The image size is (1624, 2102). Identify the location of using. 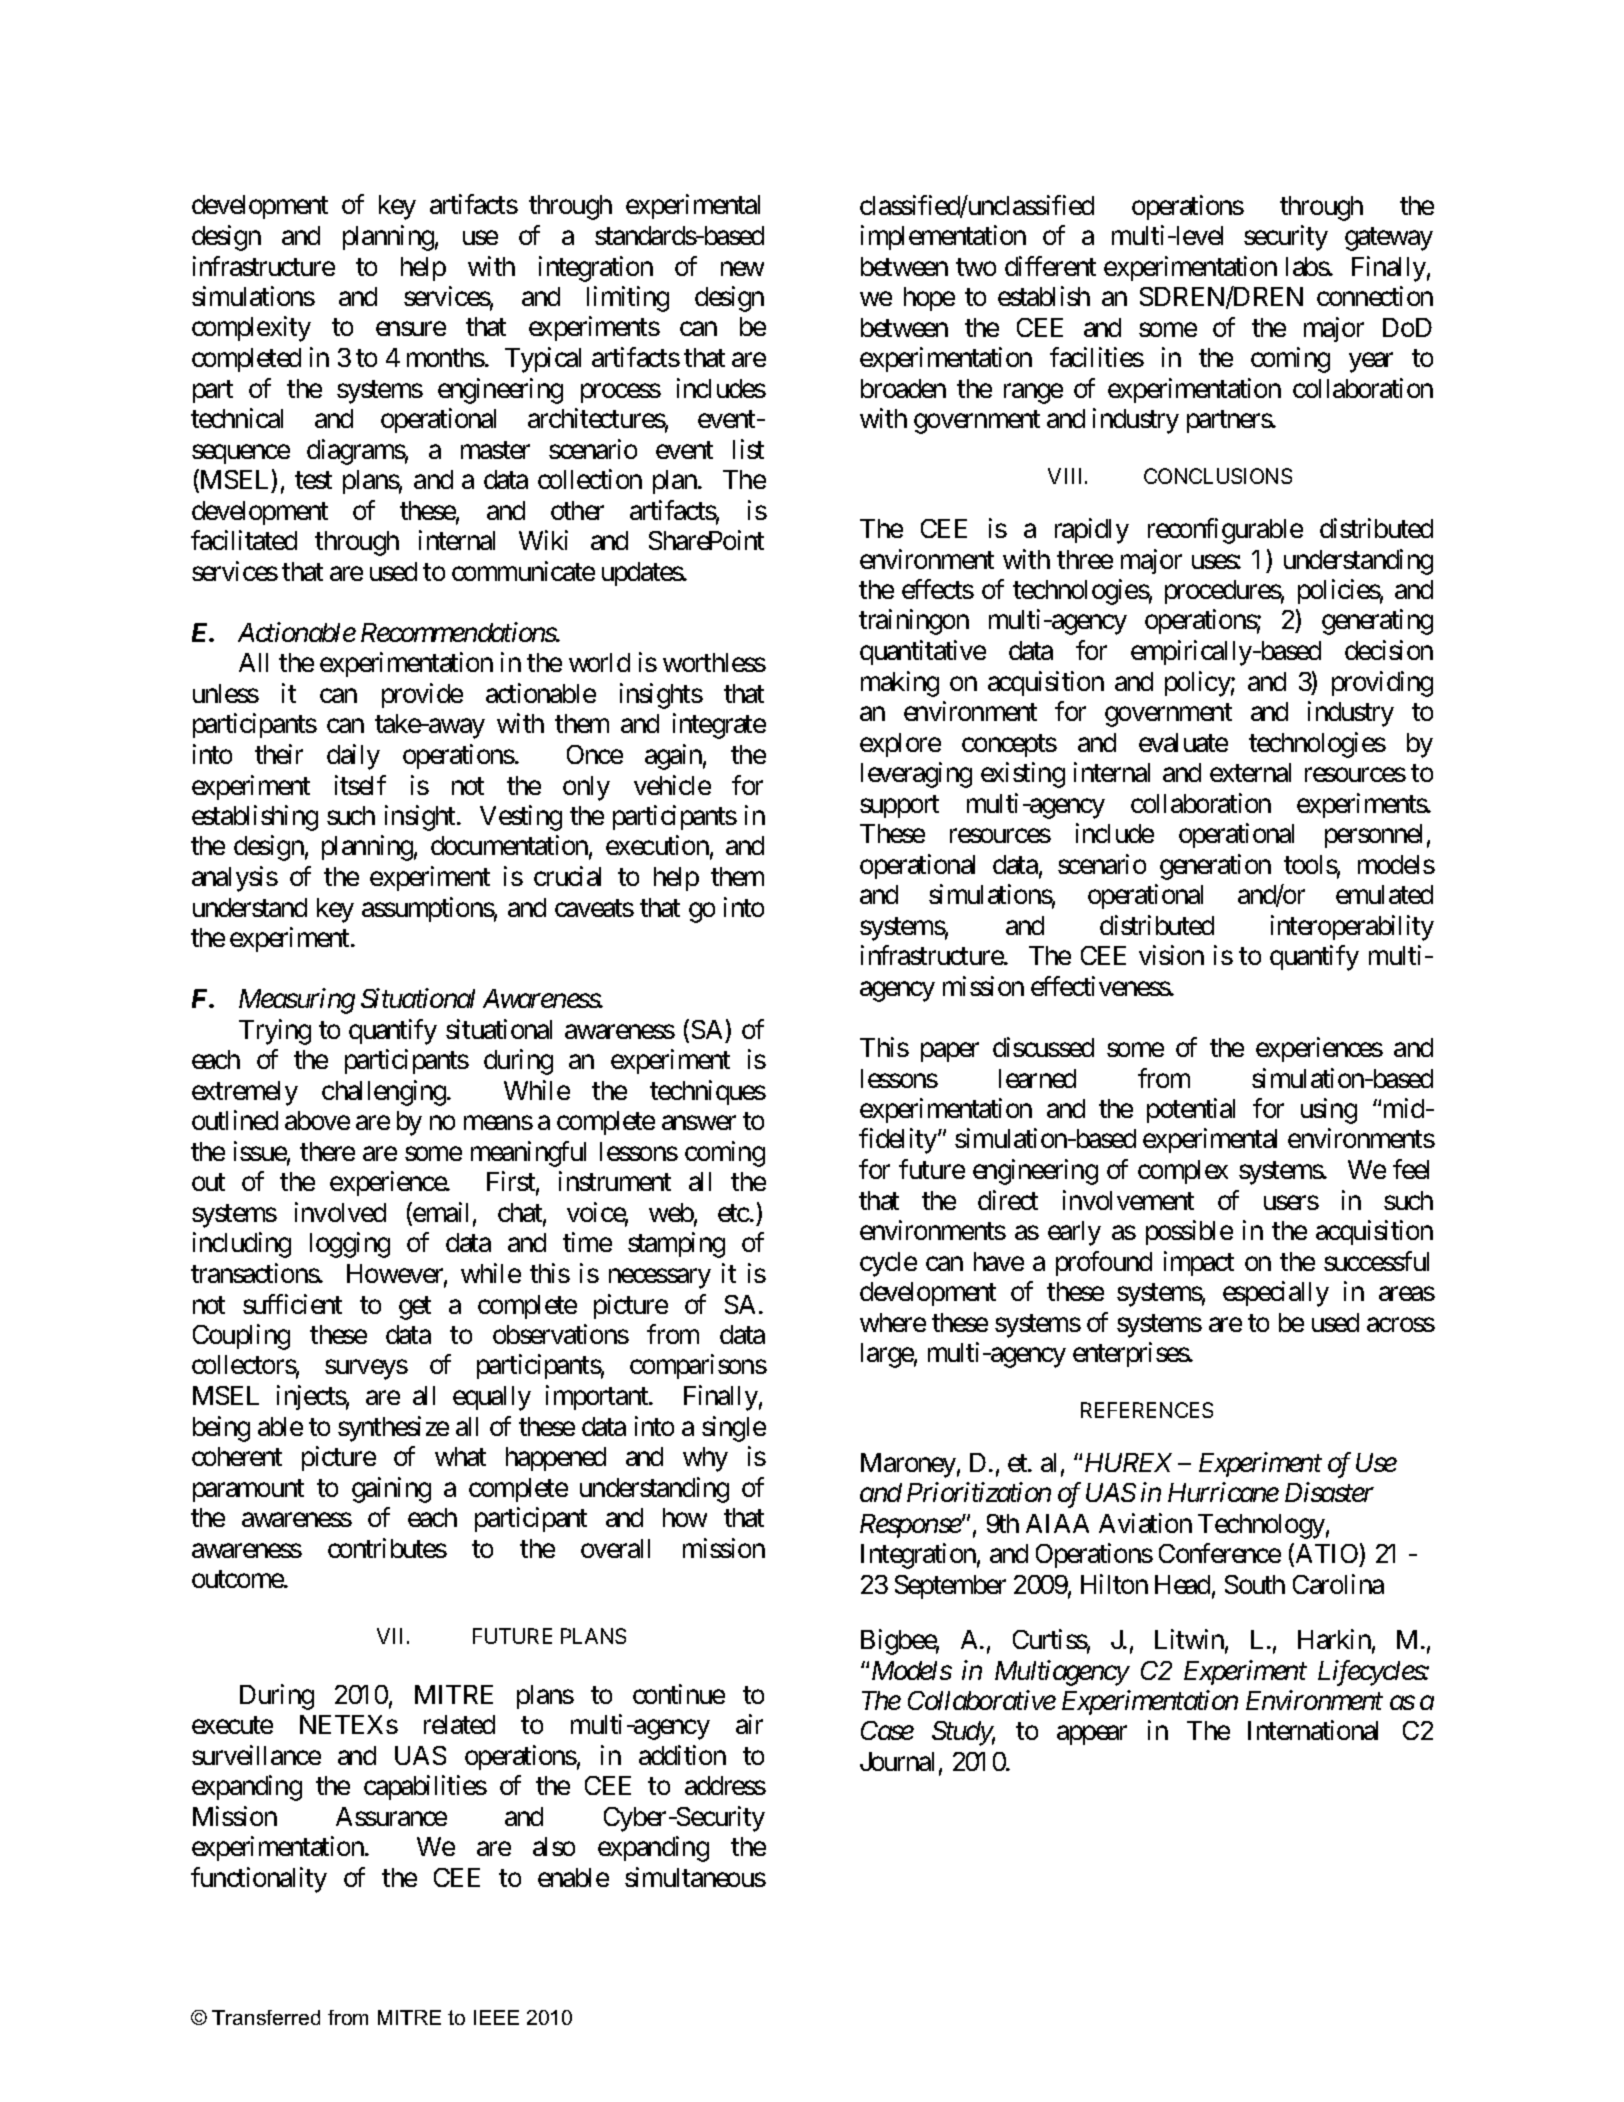
(1329, 1111).
